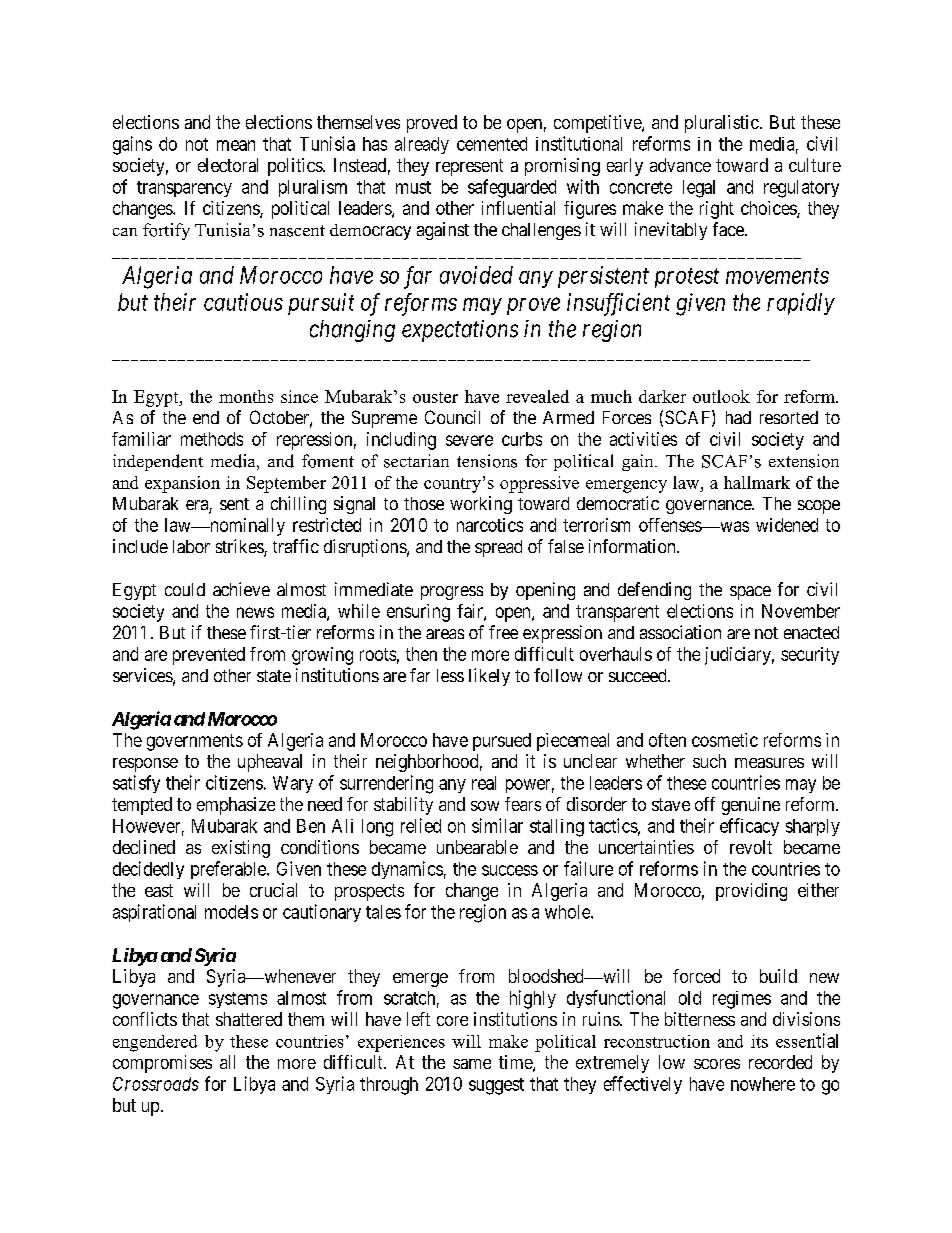 The image size is (952, 1233). What do you see at coordinates (471, 612) in the screenshot?
I see `fair` at bounding box center [471, 612].
